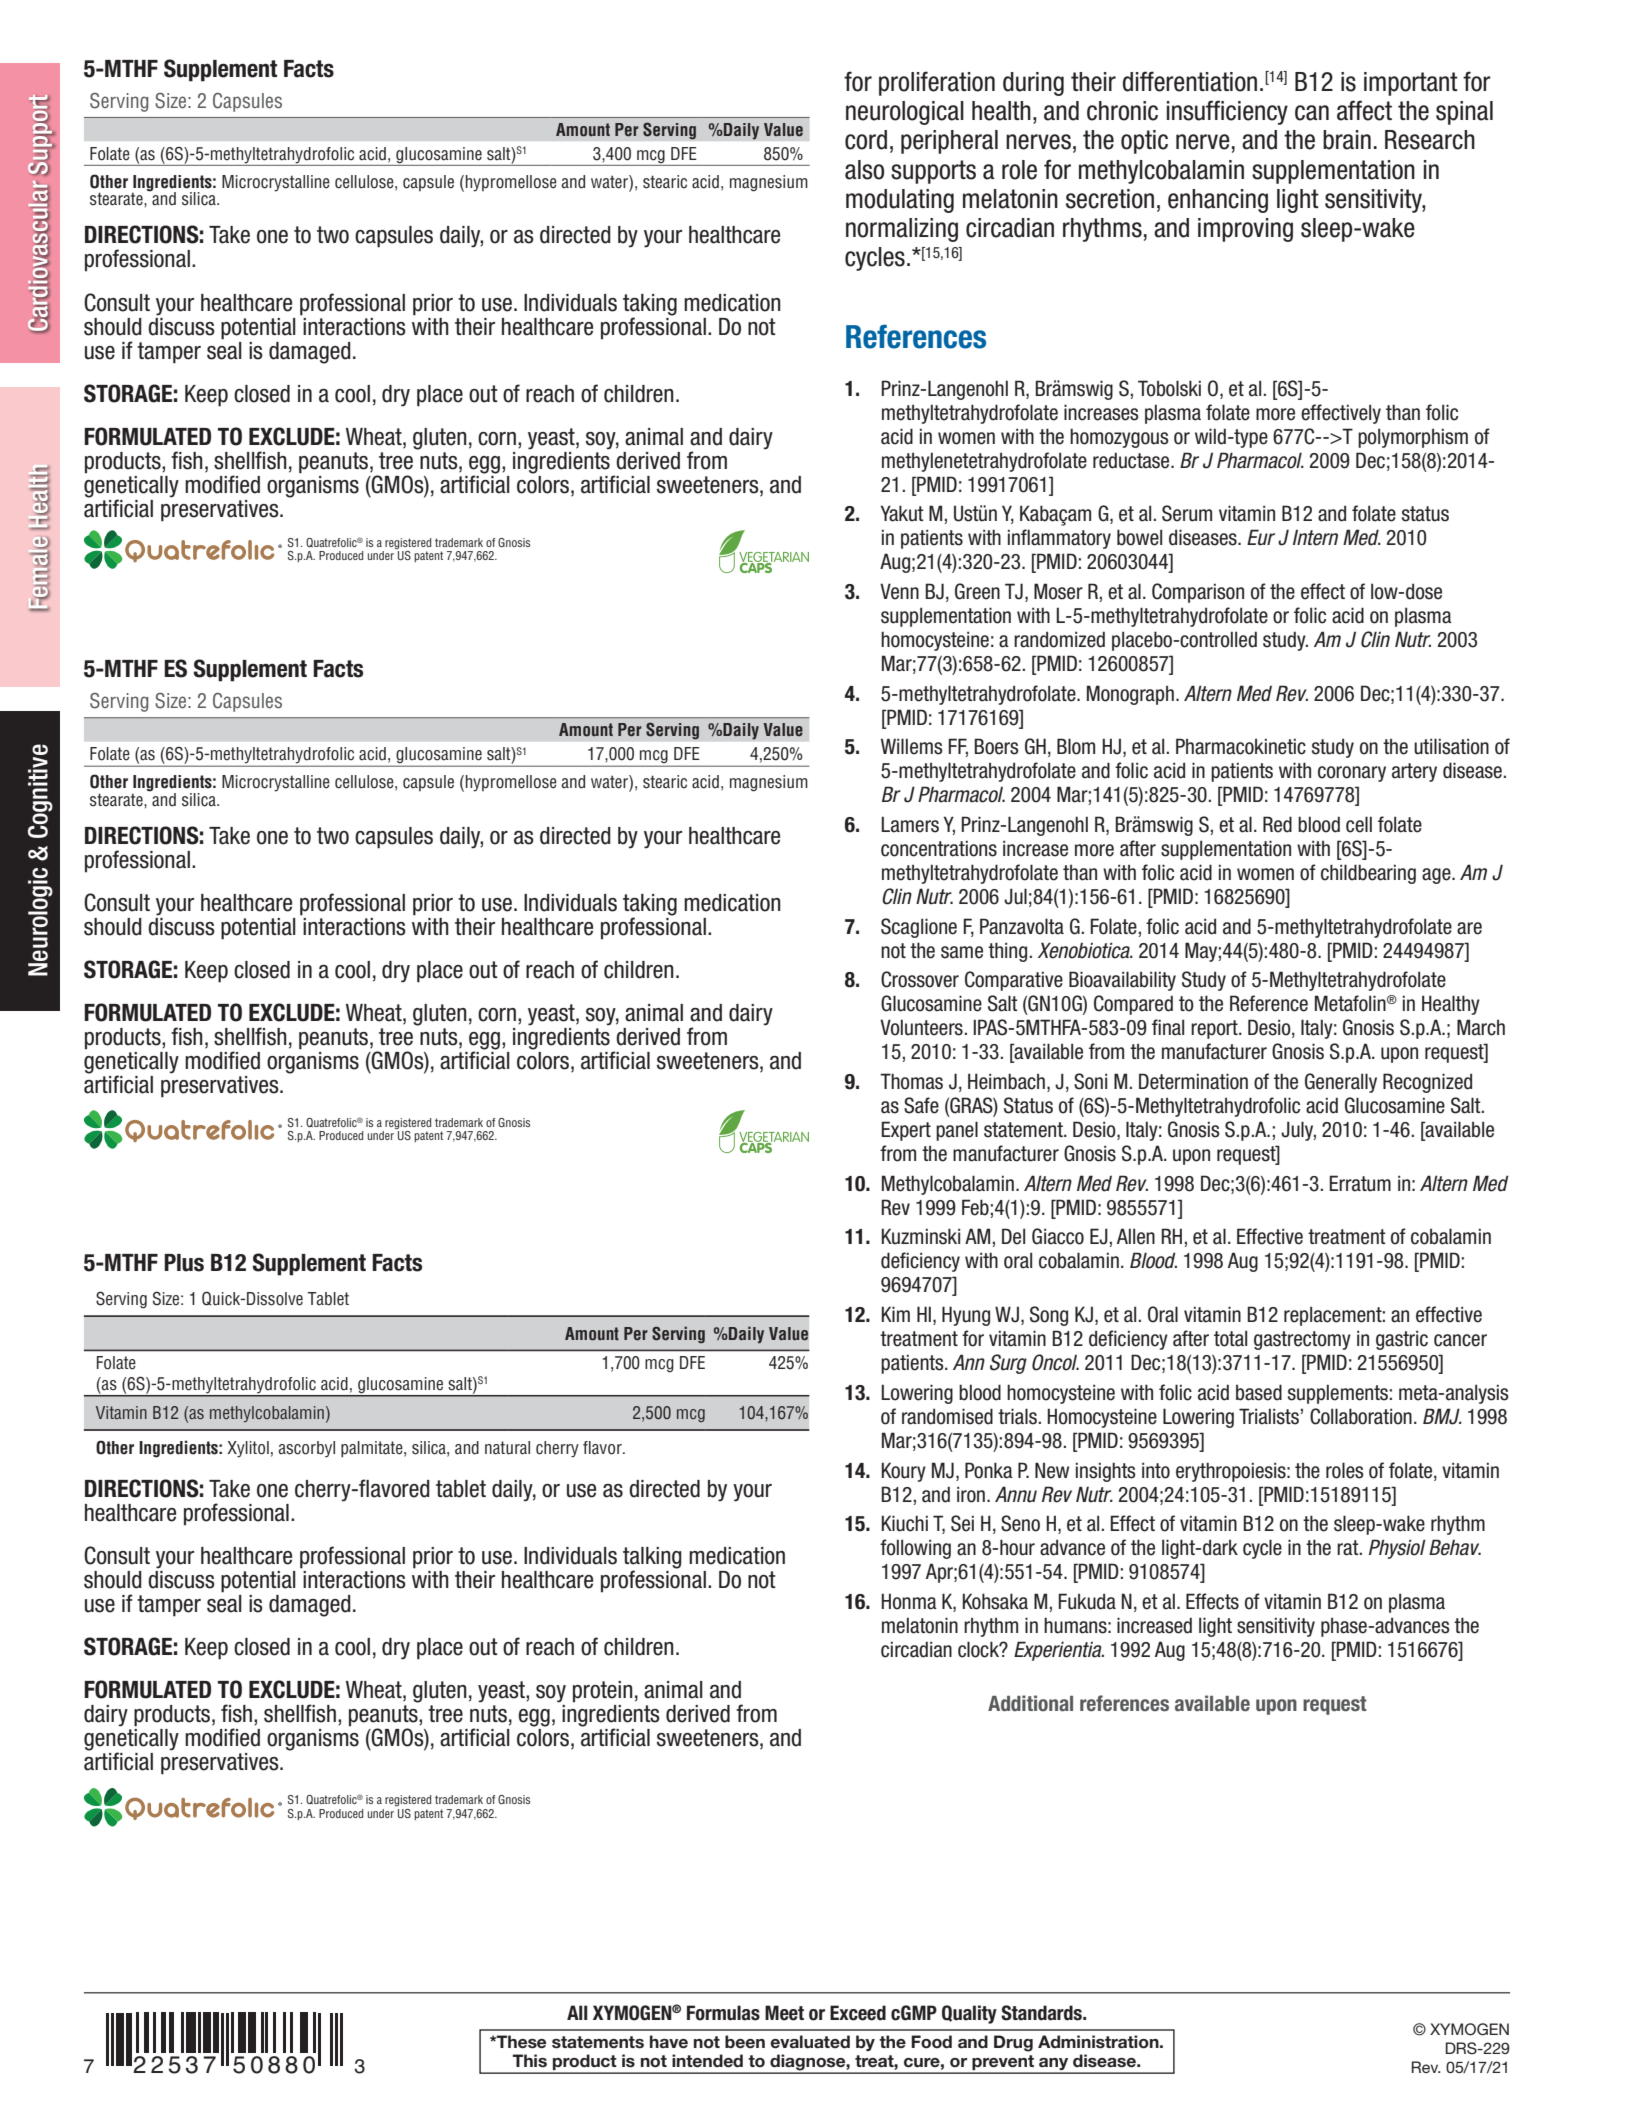 The height and width of the image is (2110, 1630). Describe the element at coordinates (1341, 1083) in the image. I see `Generally` at that location.
